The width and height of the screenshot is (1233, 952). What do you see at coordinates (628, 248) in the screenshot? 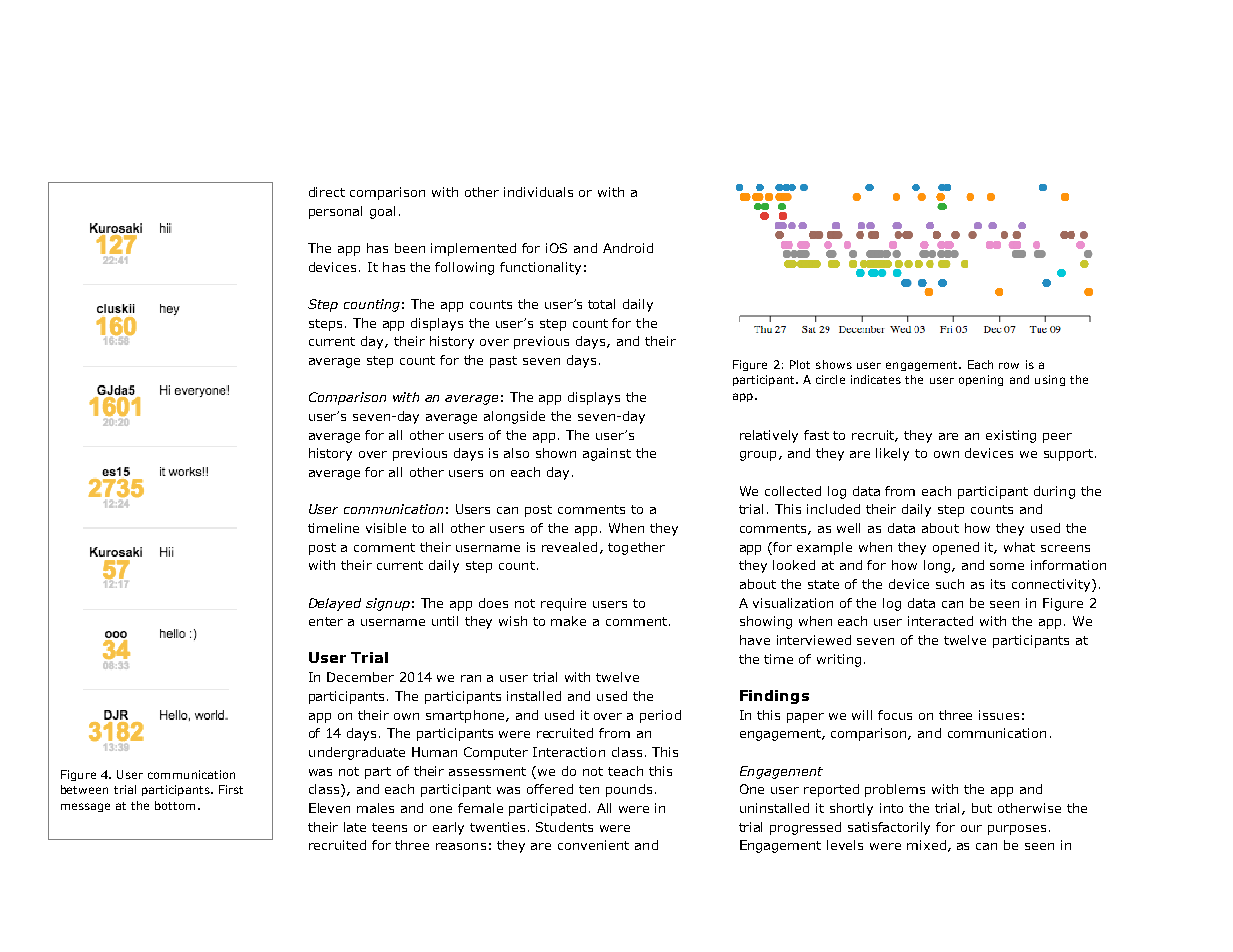
I see `Android` at bounding box center [628, 248].
